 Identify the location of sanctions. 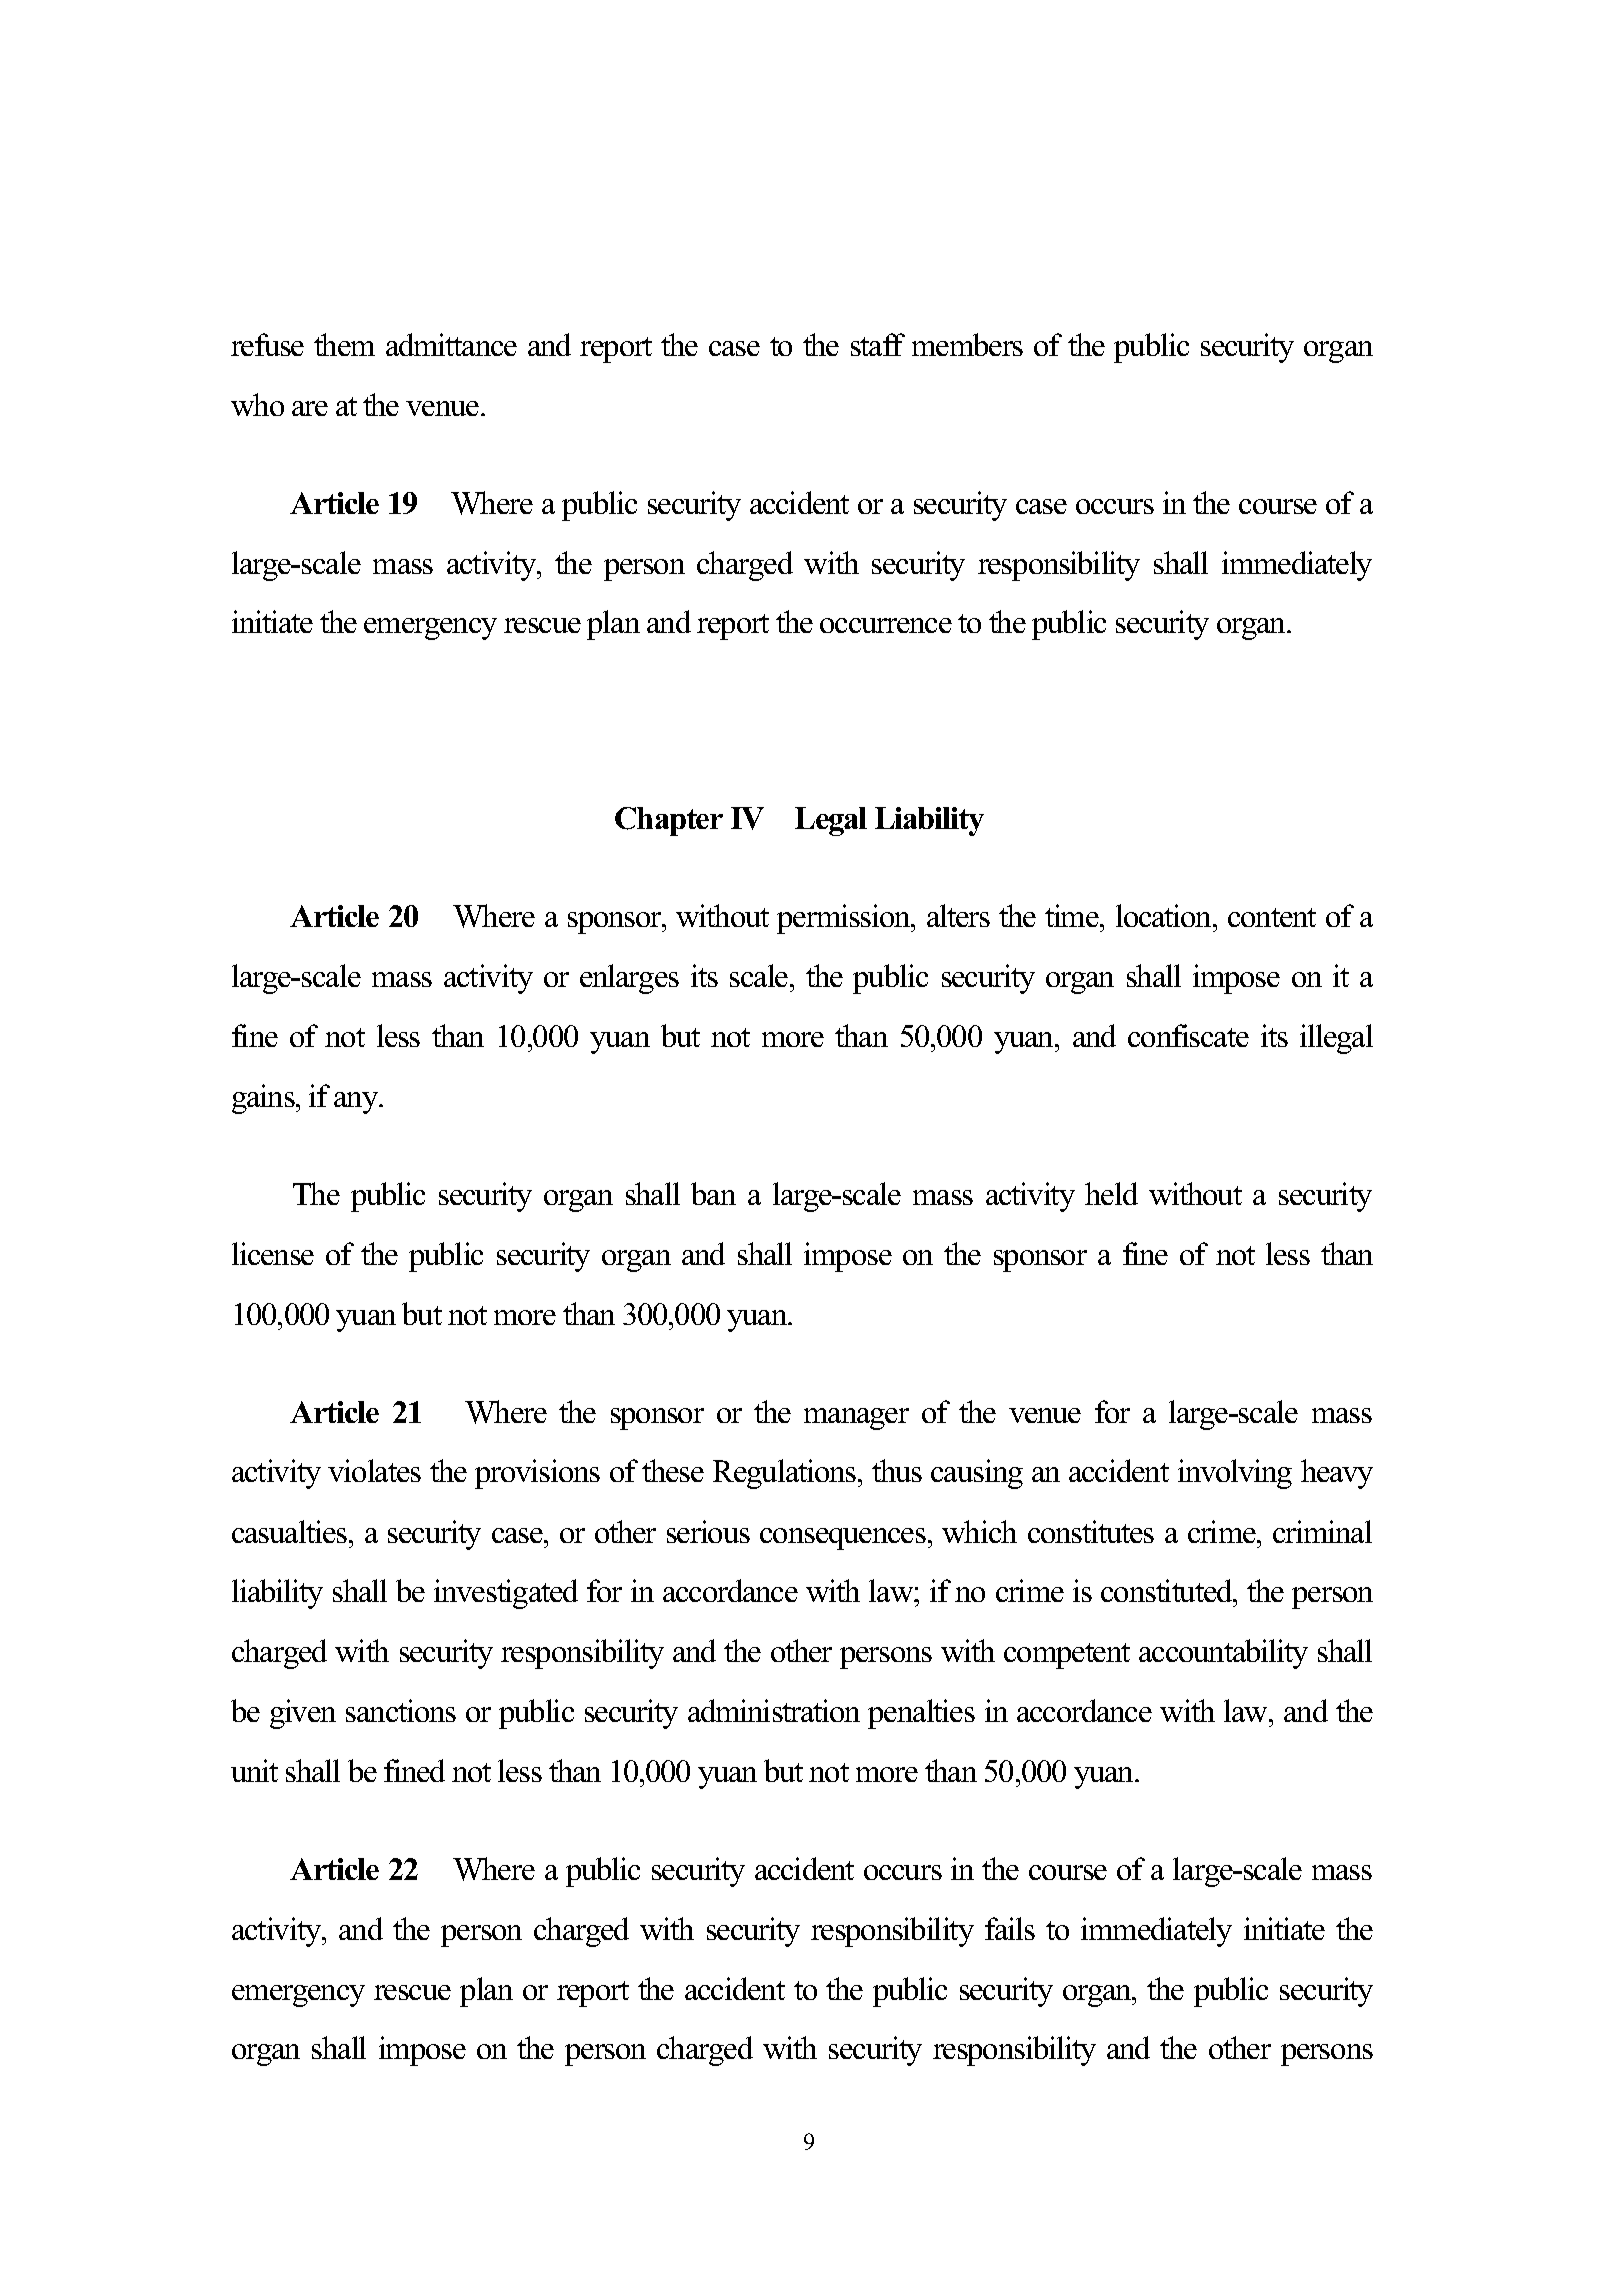
(401, 1710).
